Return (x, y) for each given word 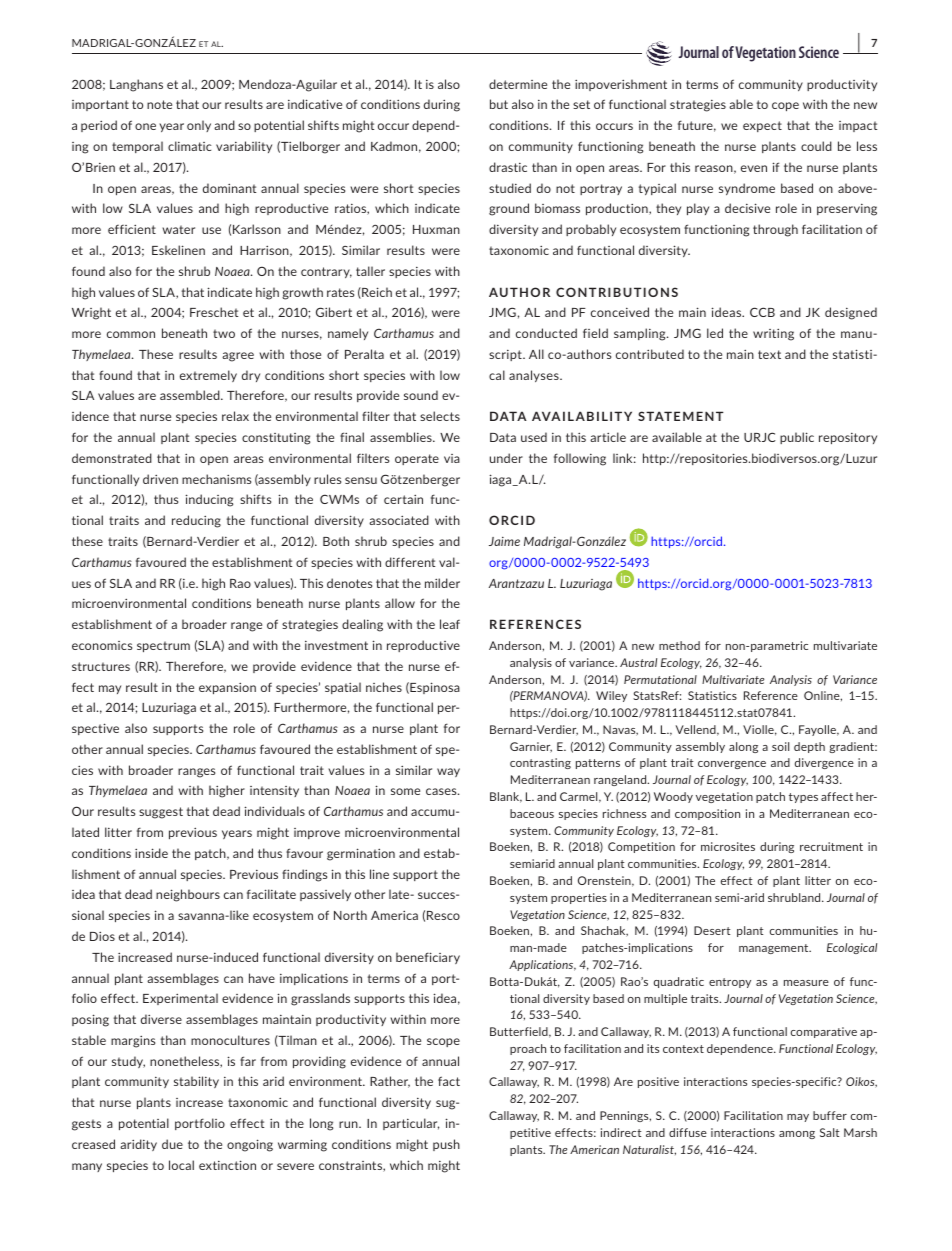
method (679, 645)
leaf (450, 624)
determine (518, 84)
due (172, 1144)
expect (762, 126)
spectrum (163, 646)
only (199, 126)
